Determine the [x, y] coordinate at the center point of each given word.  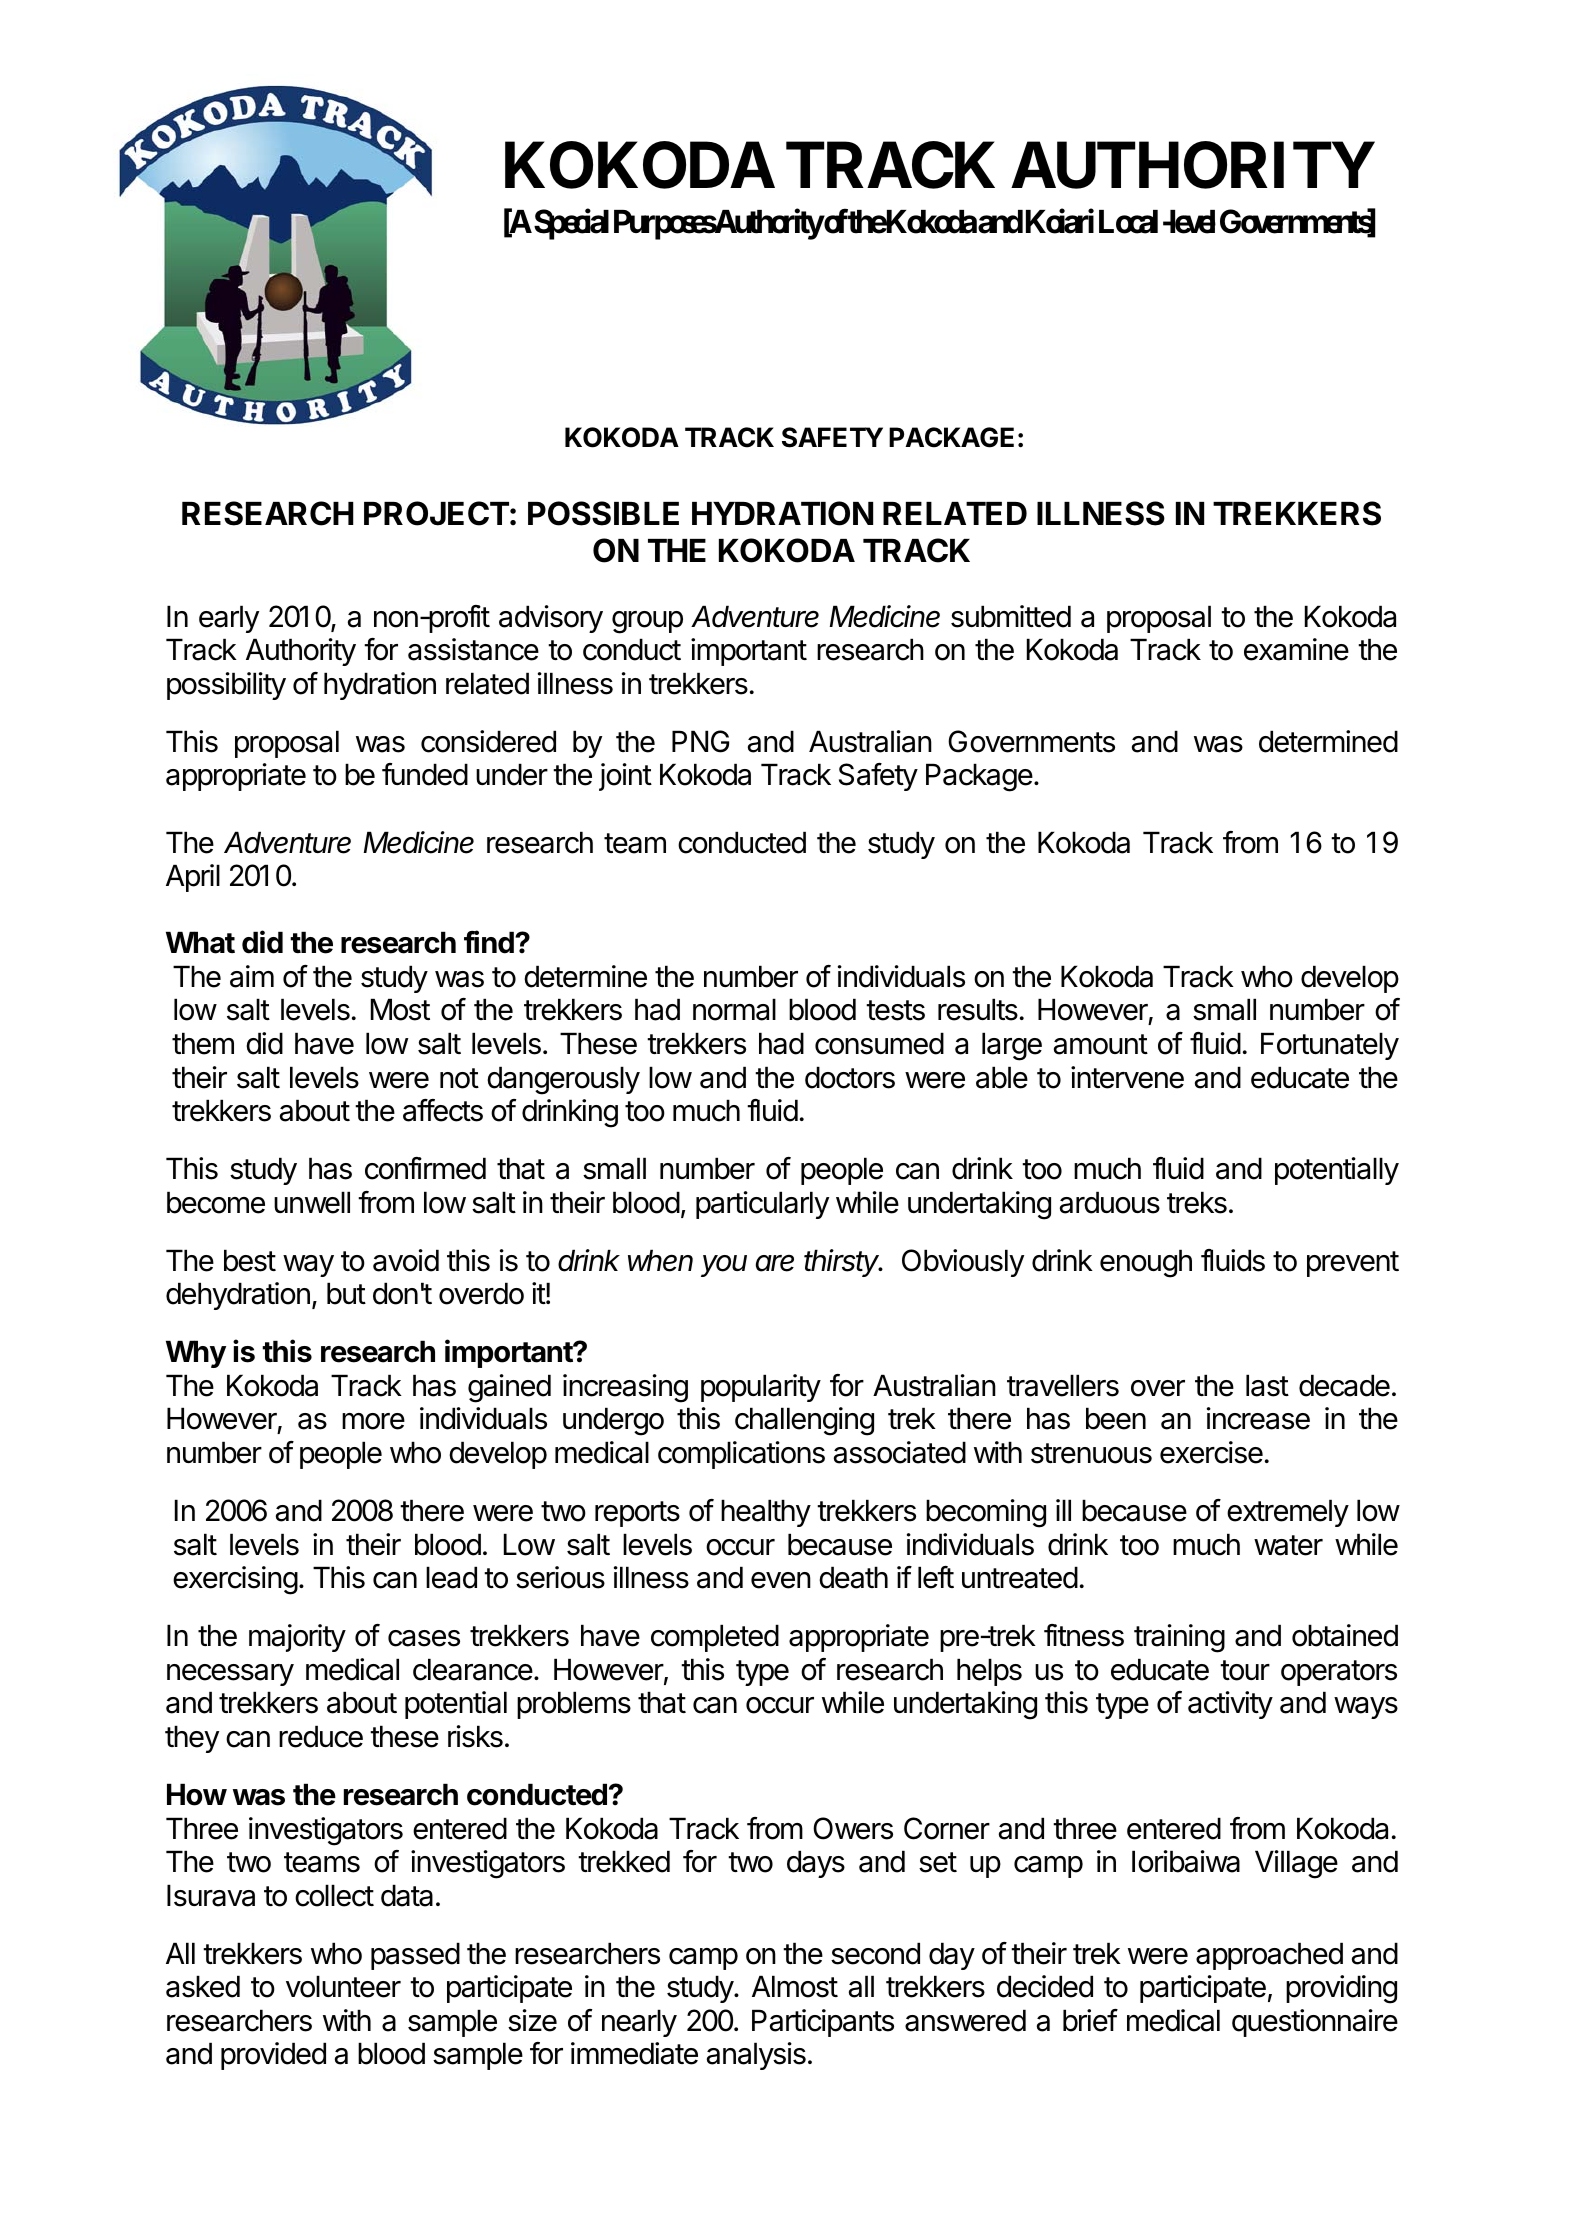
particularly [762, 1205]
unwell [312, 1202]
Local [1128, 222]
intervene [1127, 1077]
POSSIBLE [603, 513]
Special [571, 224]
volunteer [343, 1986]
